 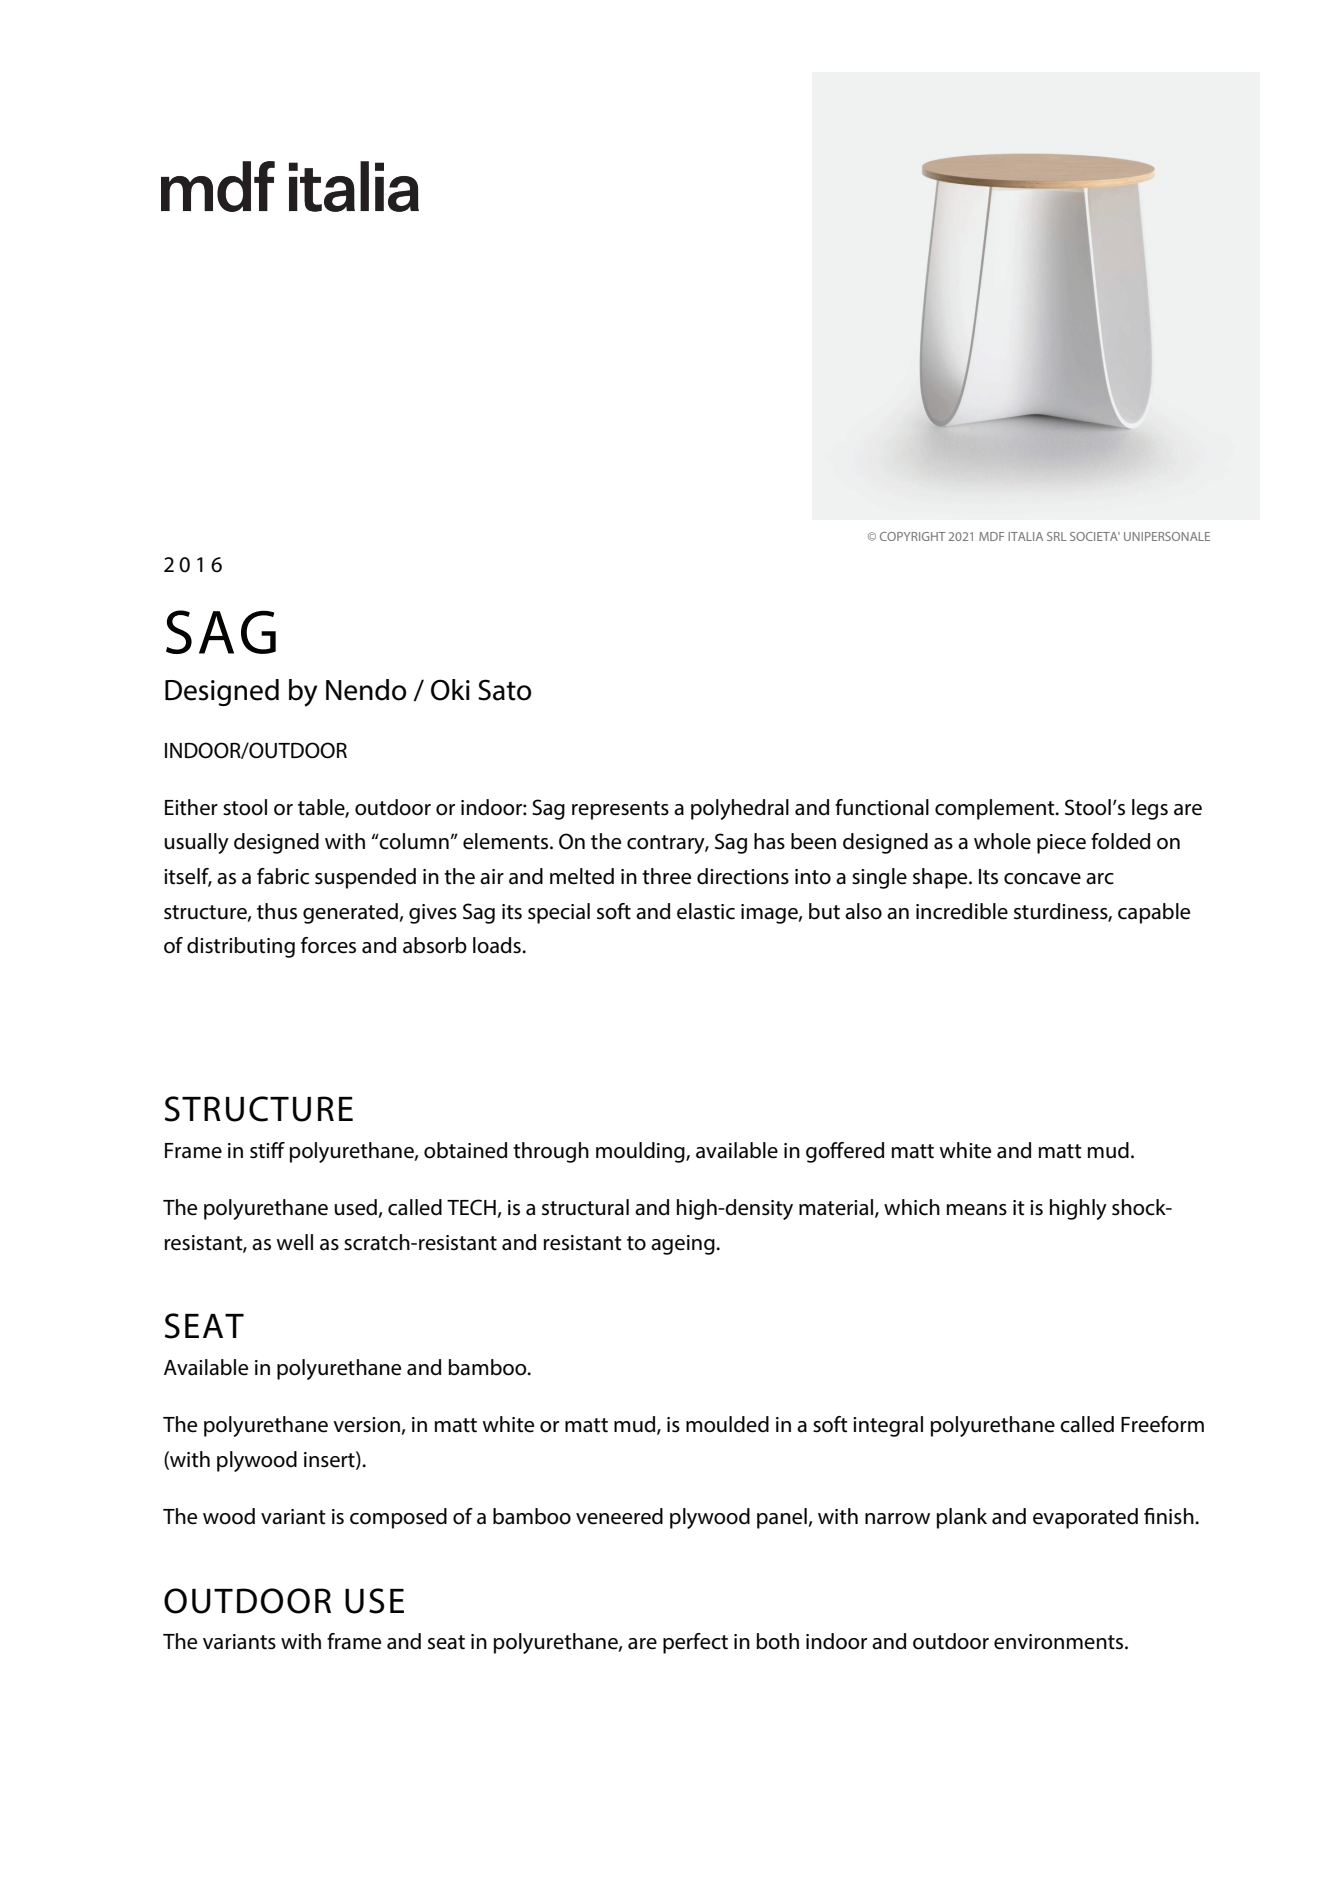 I want to click on well, so click(x=294, y=1242).
